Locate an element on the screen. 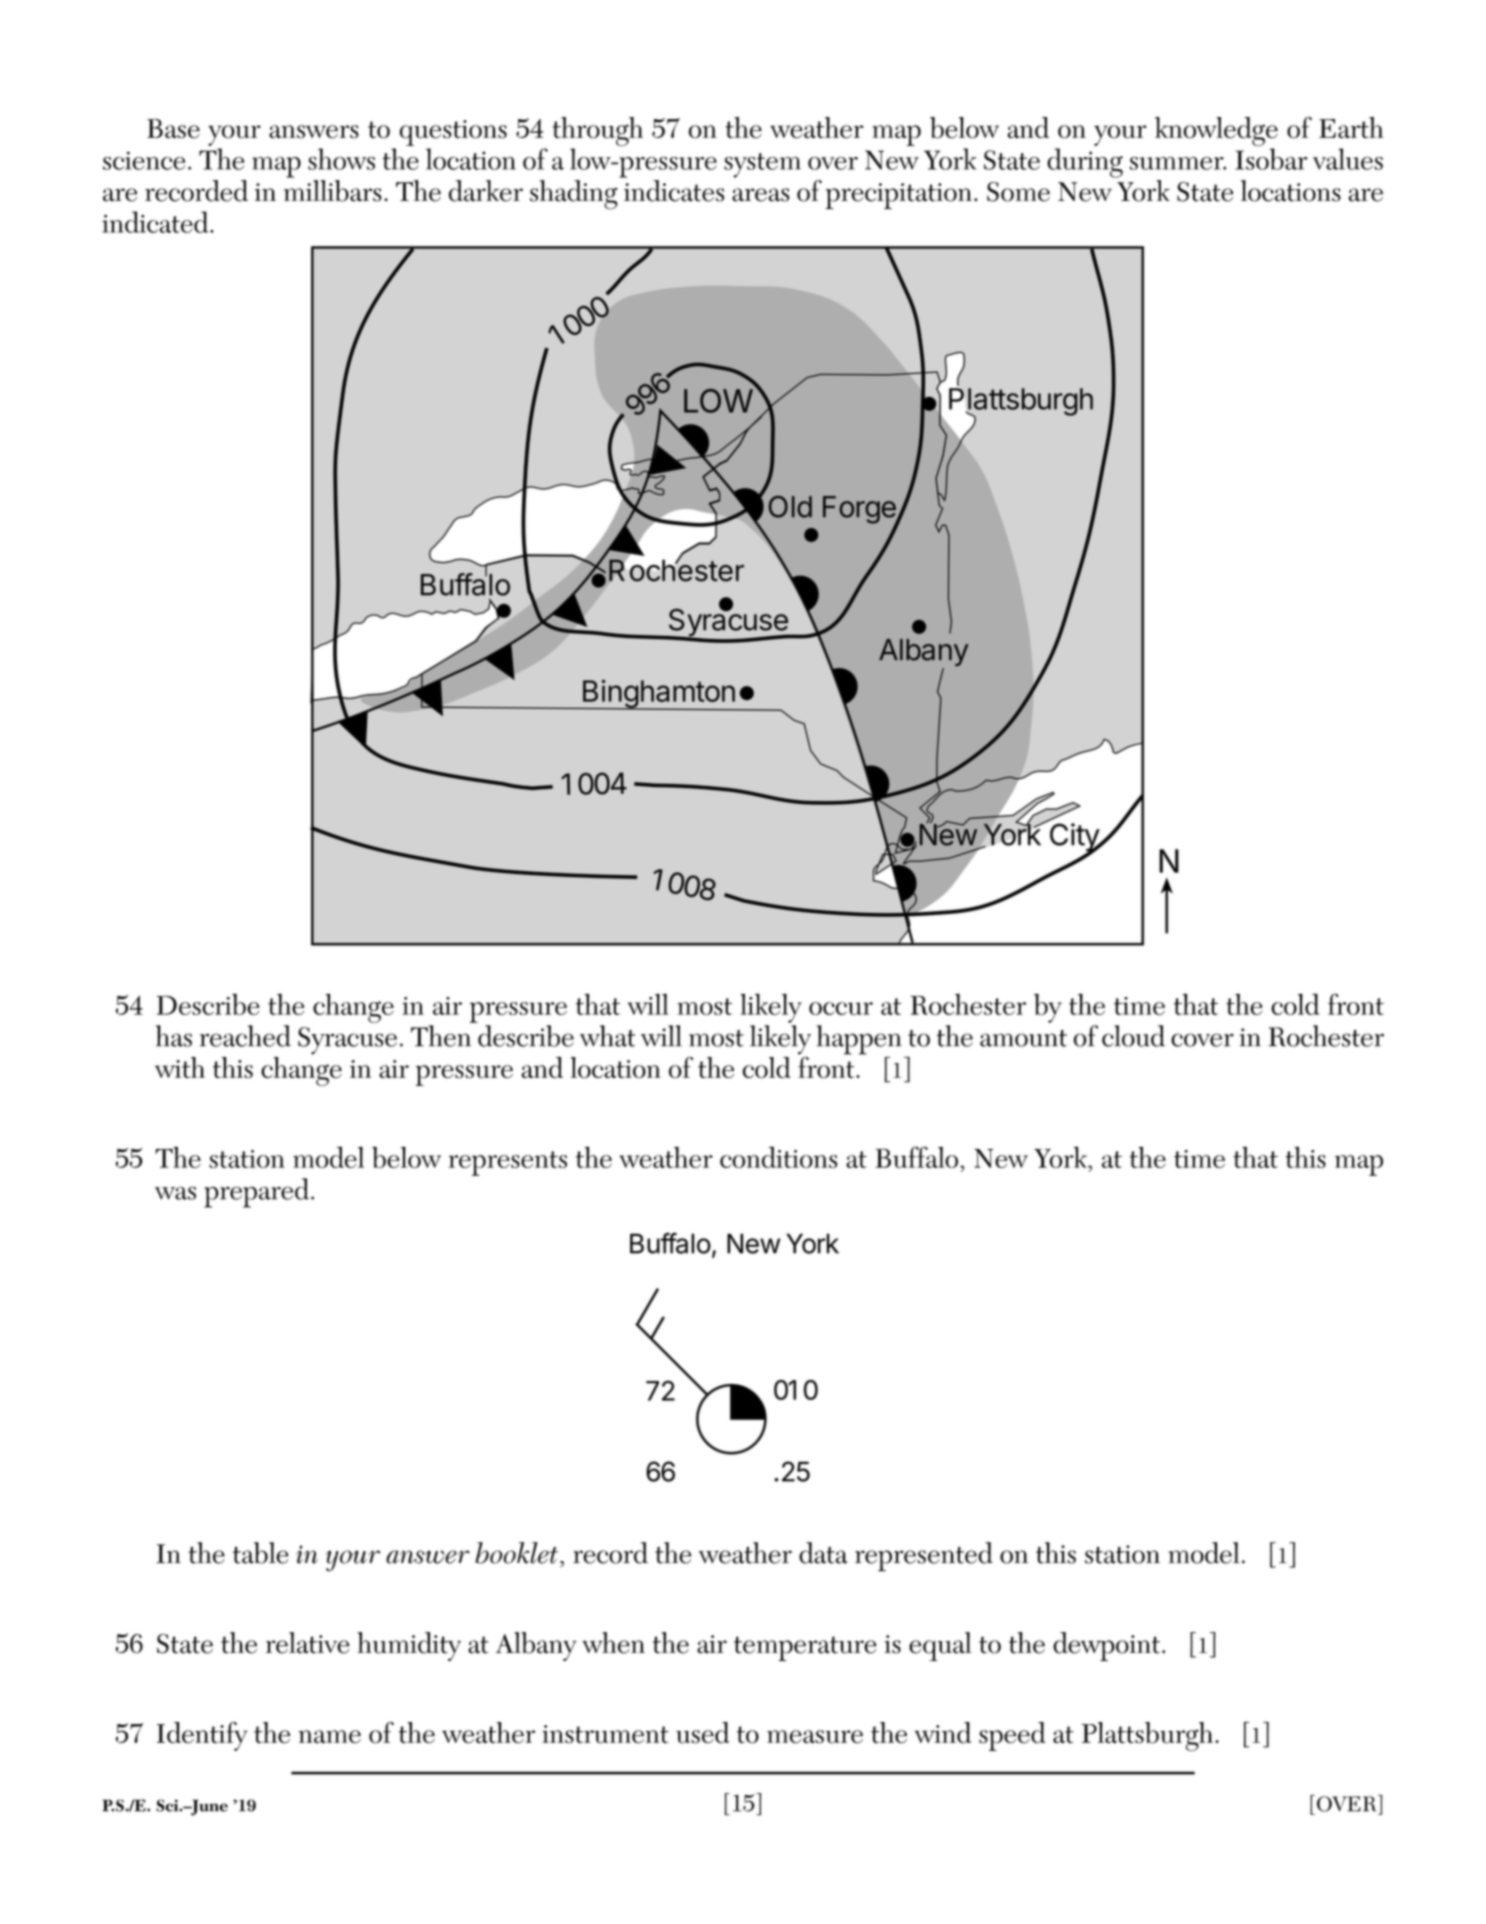 The width and height of the screenshot is (1486, 1924). with is located at coordinates (180, 1067).
